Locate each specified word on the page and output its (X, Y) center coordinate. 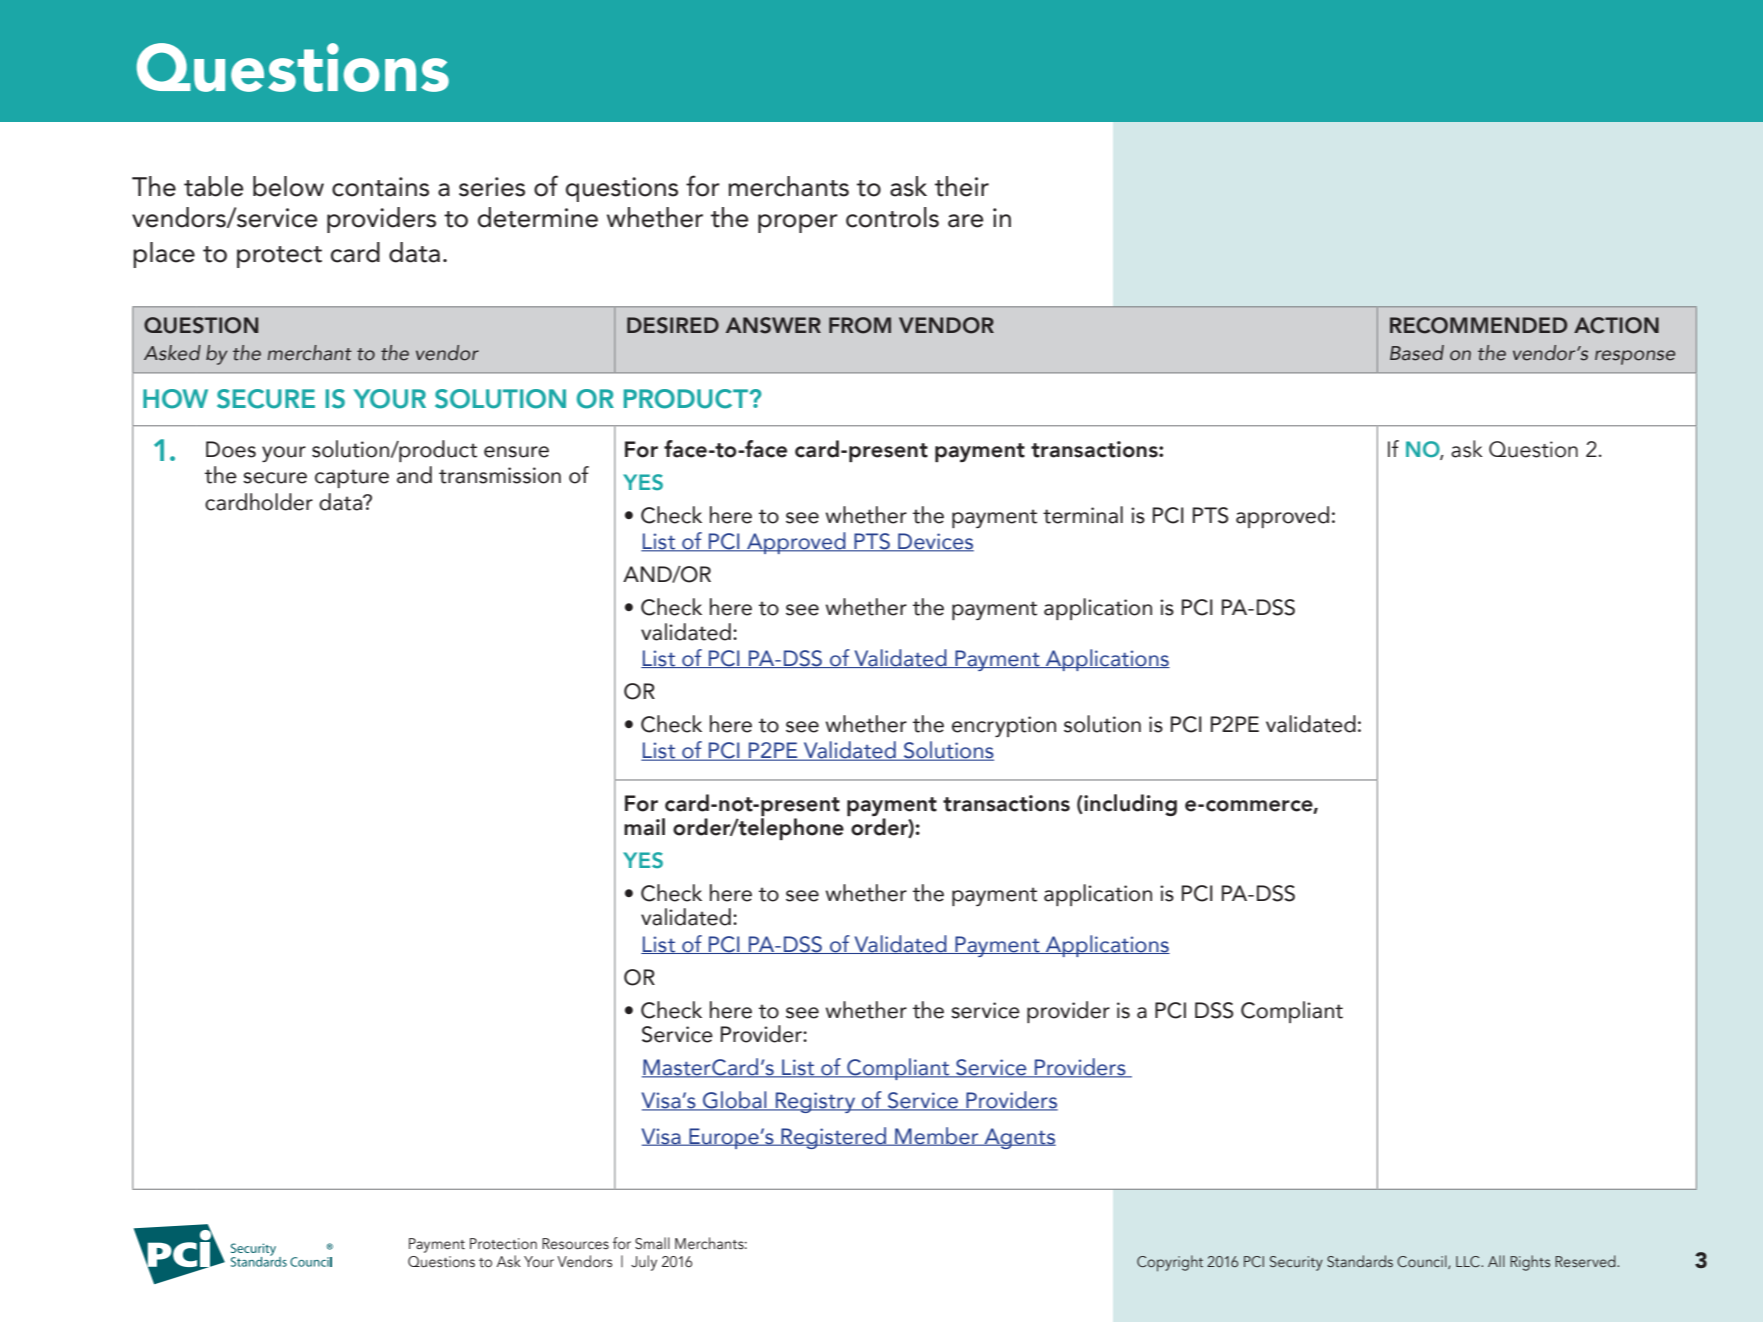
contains (380, 187)
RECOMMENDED (1478, 325)
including (1129, 805)
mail (644, 827)
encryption (1004, 726)
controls (892, 217)
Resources (575, 1244)
